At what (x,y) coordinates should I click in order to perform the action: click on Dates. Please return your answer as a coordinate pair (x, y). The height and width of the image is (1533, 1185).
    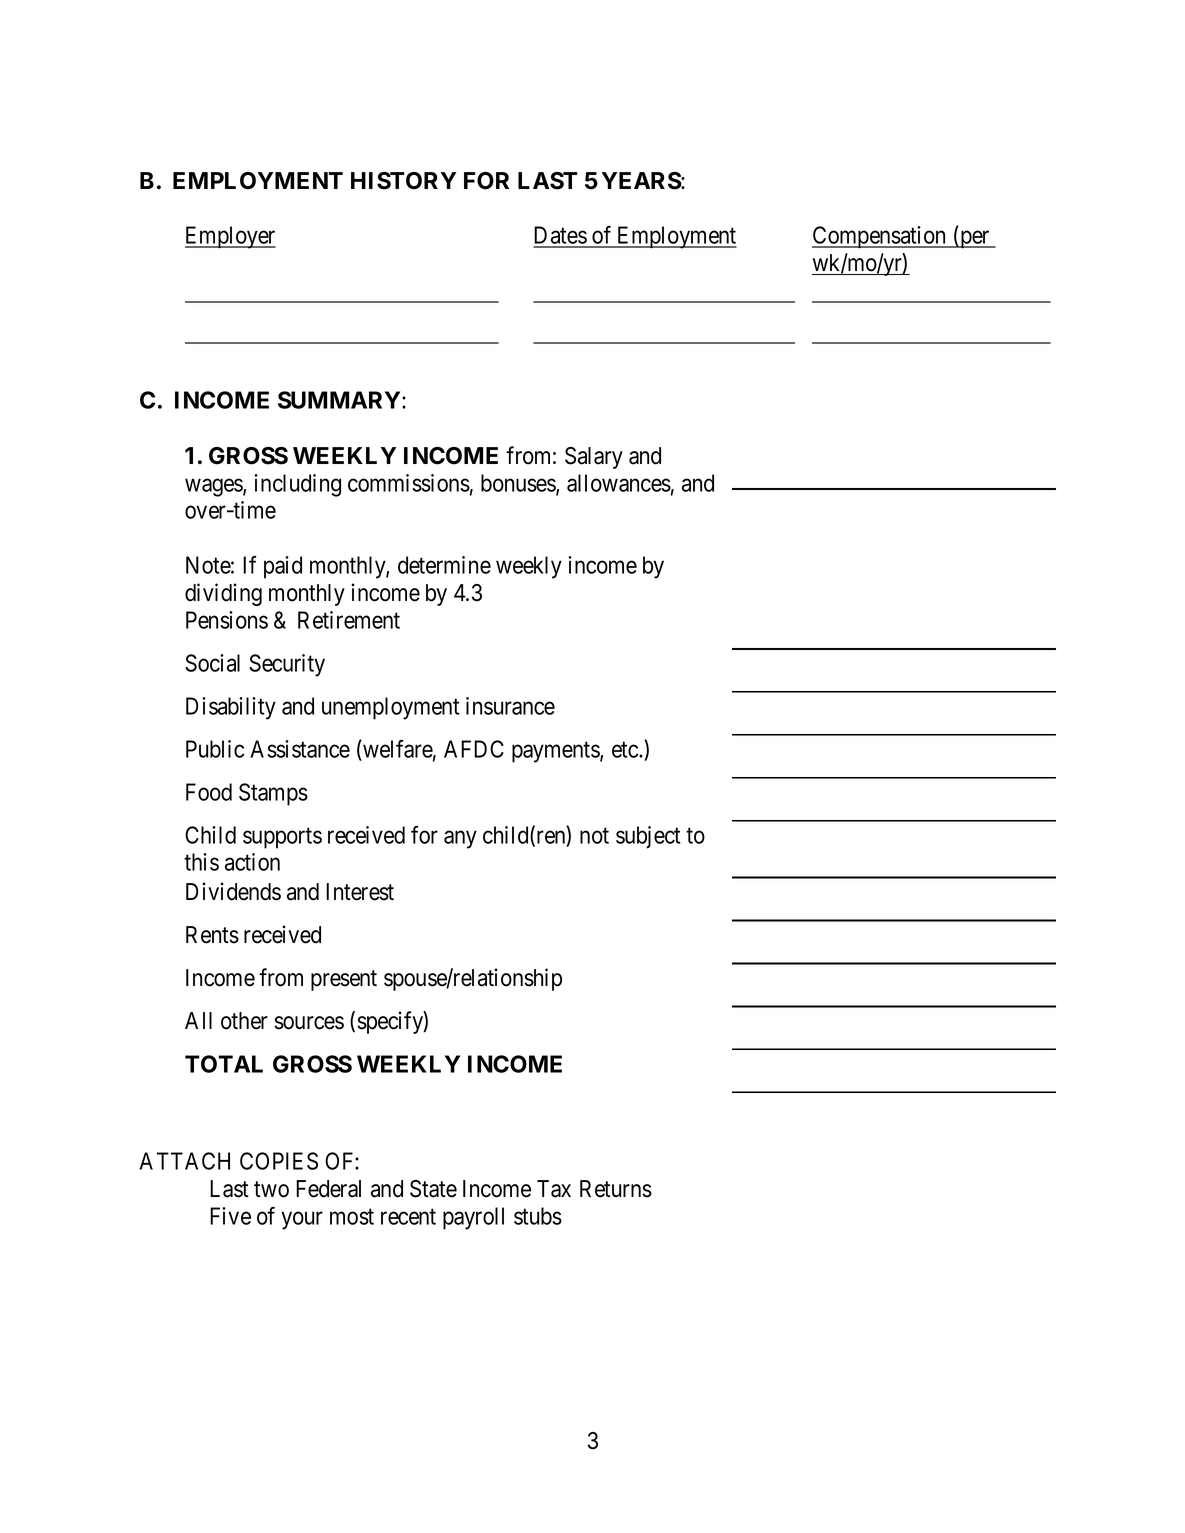
    Looking at the image, I should click on (560, 236).
